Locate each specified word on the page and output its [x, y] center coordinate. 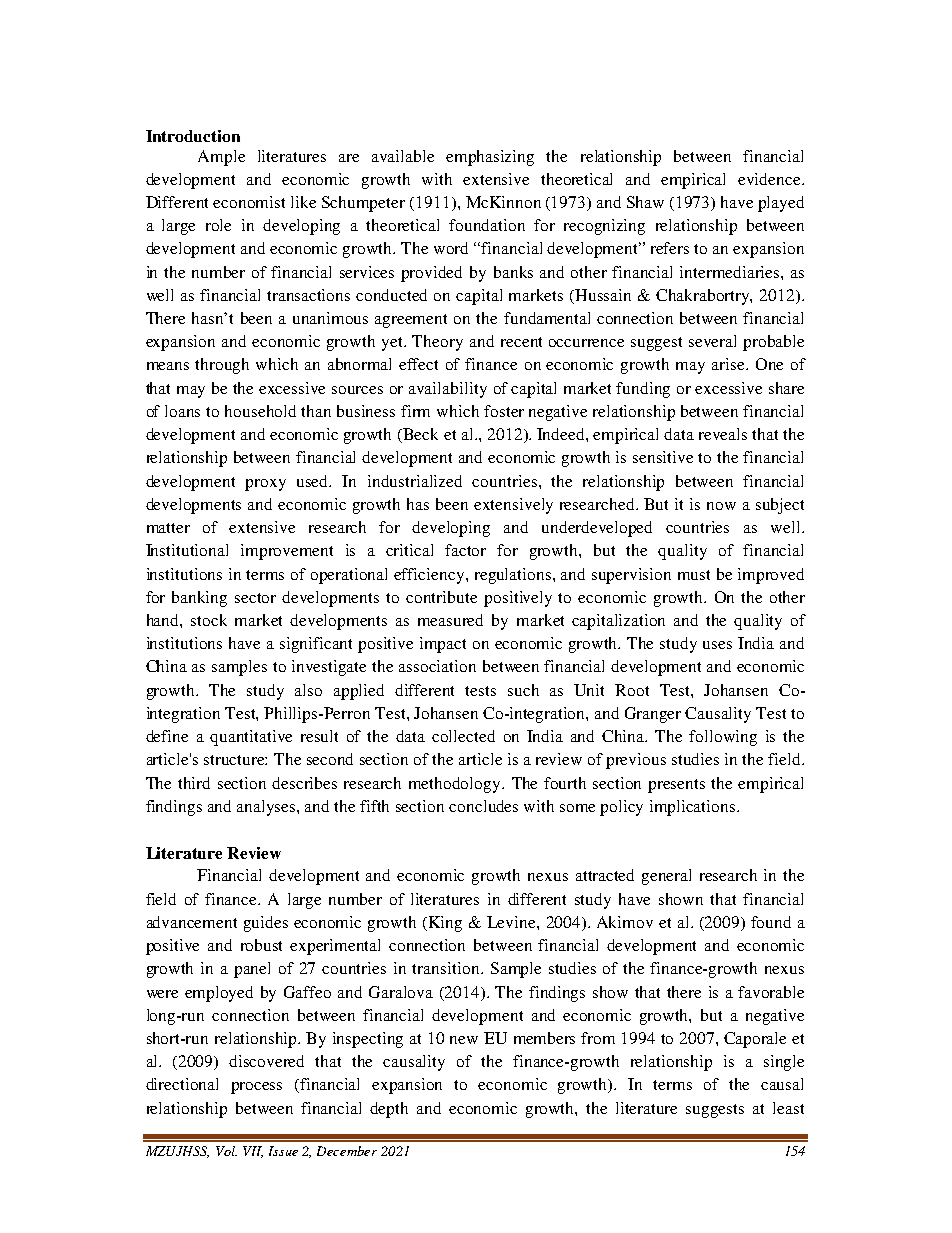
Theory [437, 343]
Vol [226, 1151]
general [666, 877]
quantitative [251, 738]
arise [730, 364]
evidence [770, 179]
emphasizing [490, 158]
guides [266, 924]
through [222, 366]
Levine [512, 922]
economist [249, 202]
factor [465, 550]
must [694, 575]
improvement [287, 552]
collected [463, 736]
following [723, 738]
